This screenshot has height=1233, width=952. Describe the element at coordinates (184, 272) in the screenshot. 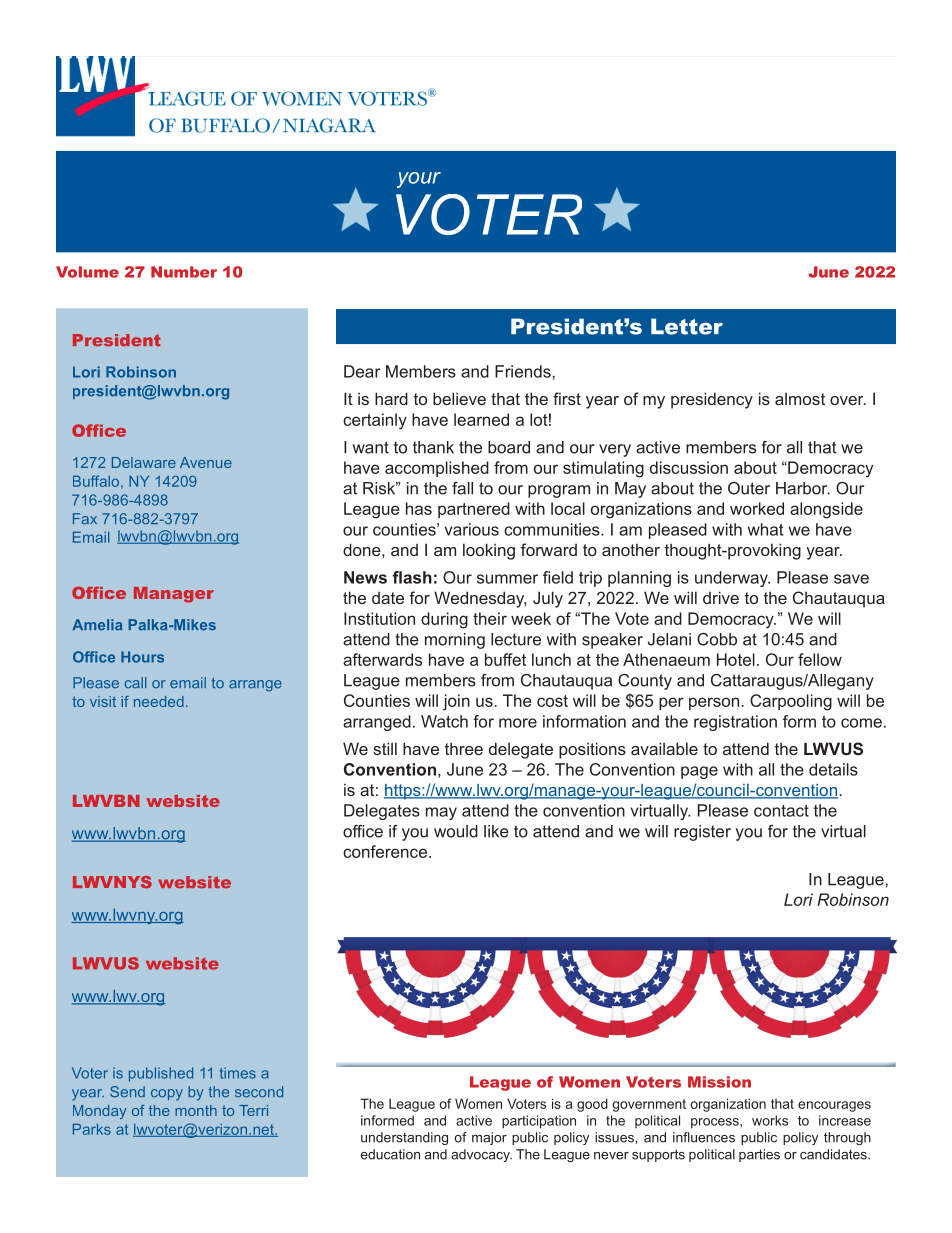

I see `Number` at that location.
